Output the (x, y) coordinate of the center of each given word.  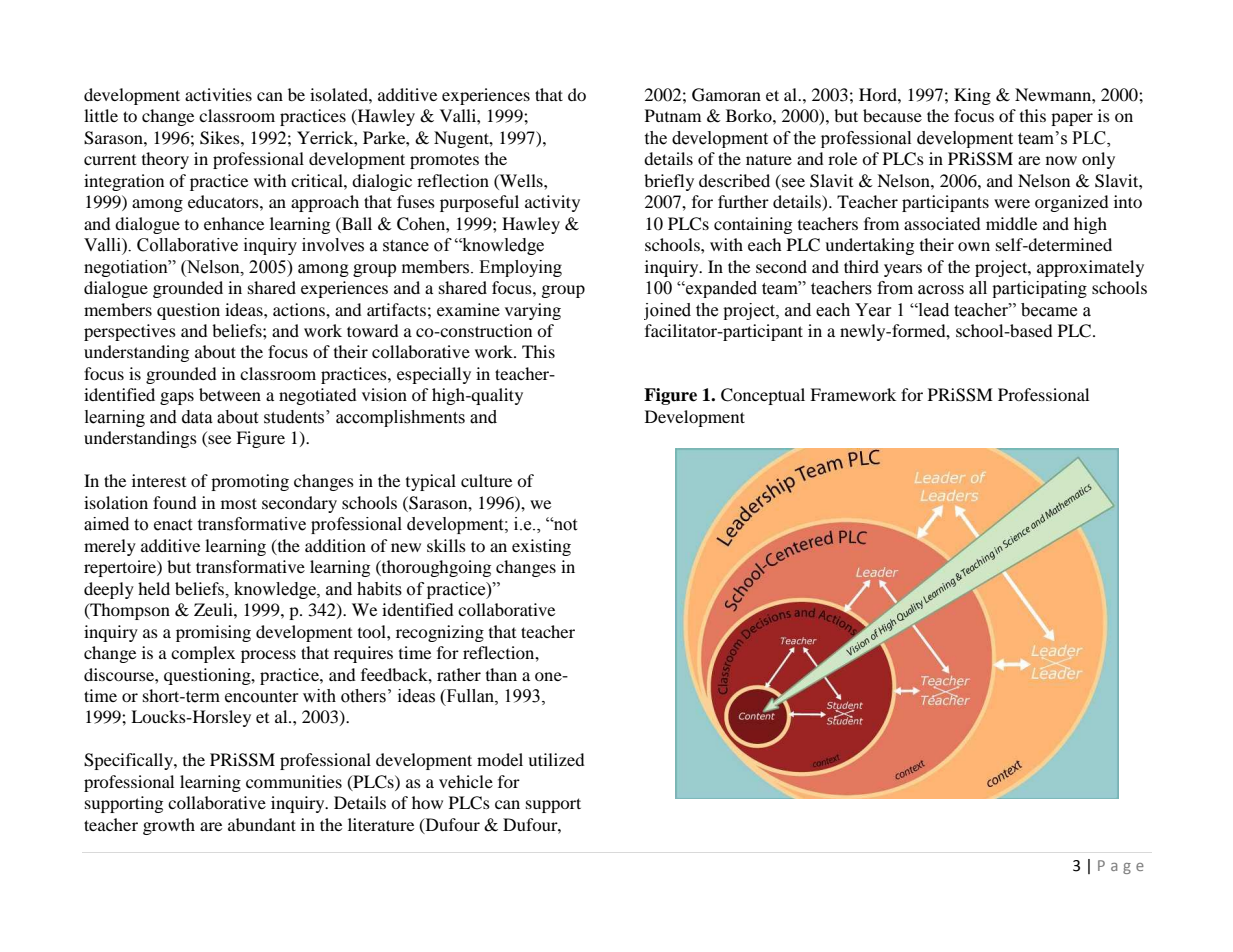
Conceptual (763, 396)
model (500, 759)
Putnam (673, 115)
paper (1072, 119)
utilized (556, 759)
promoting (250, 482)
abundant (262, 824)
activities (218, 94)
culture (486, 480)
